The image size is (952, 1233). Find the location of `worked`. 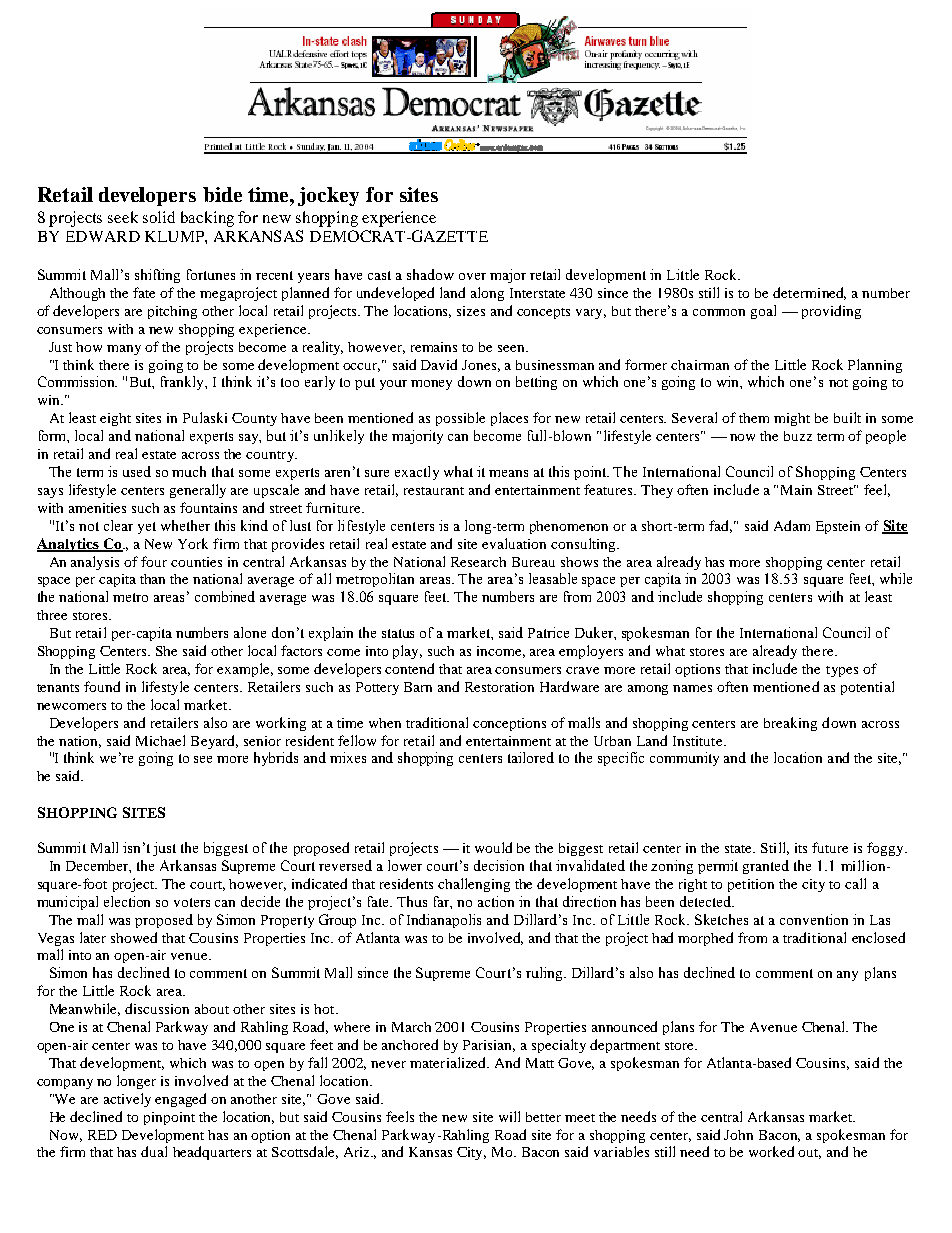

worked is located at coordinates (771, 1151).
